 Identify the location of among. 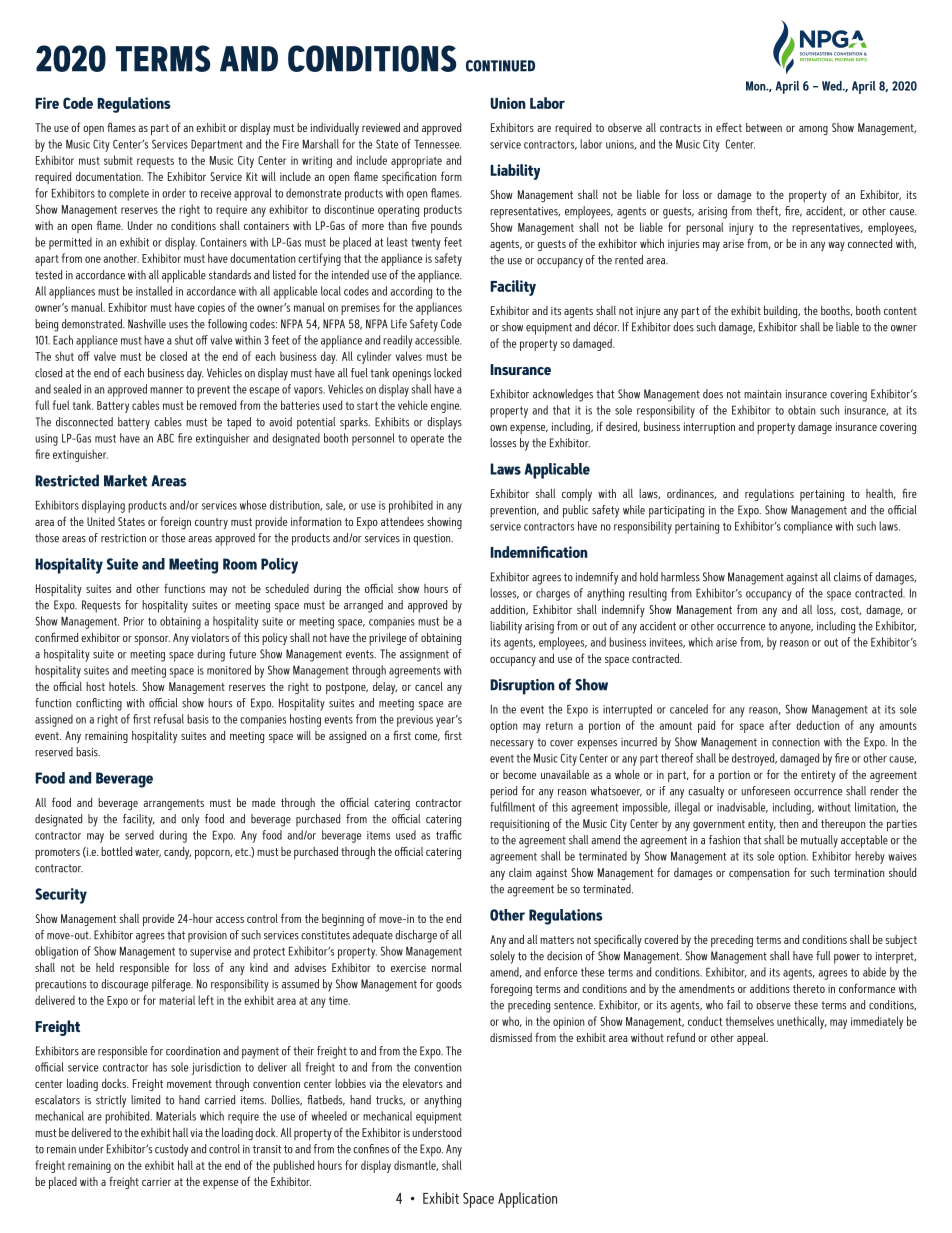
(813, 130).
